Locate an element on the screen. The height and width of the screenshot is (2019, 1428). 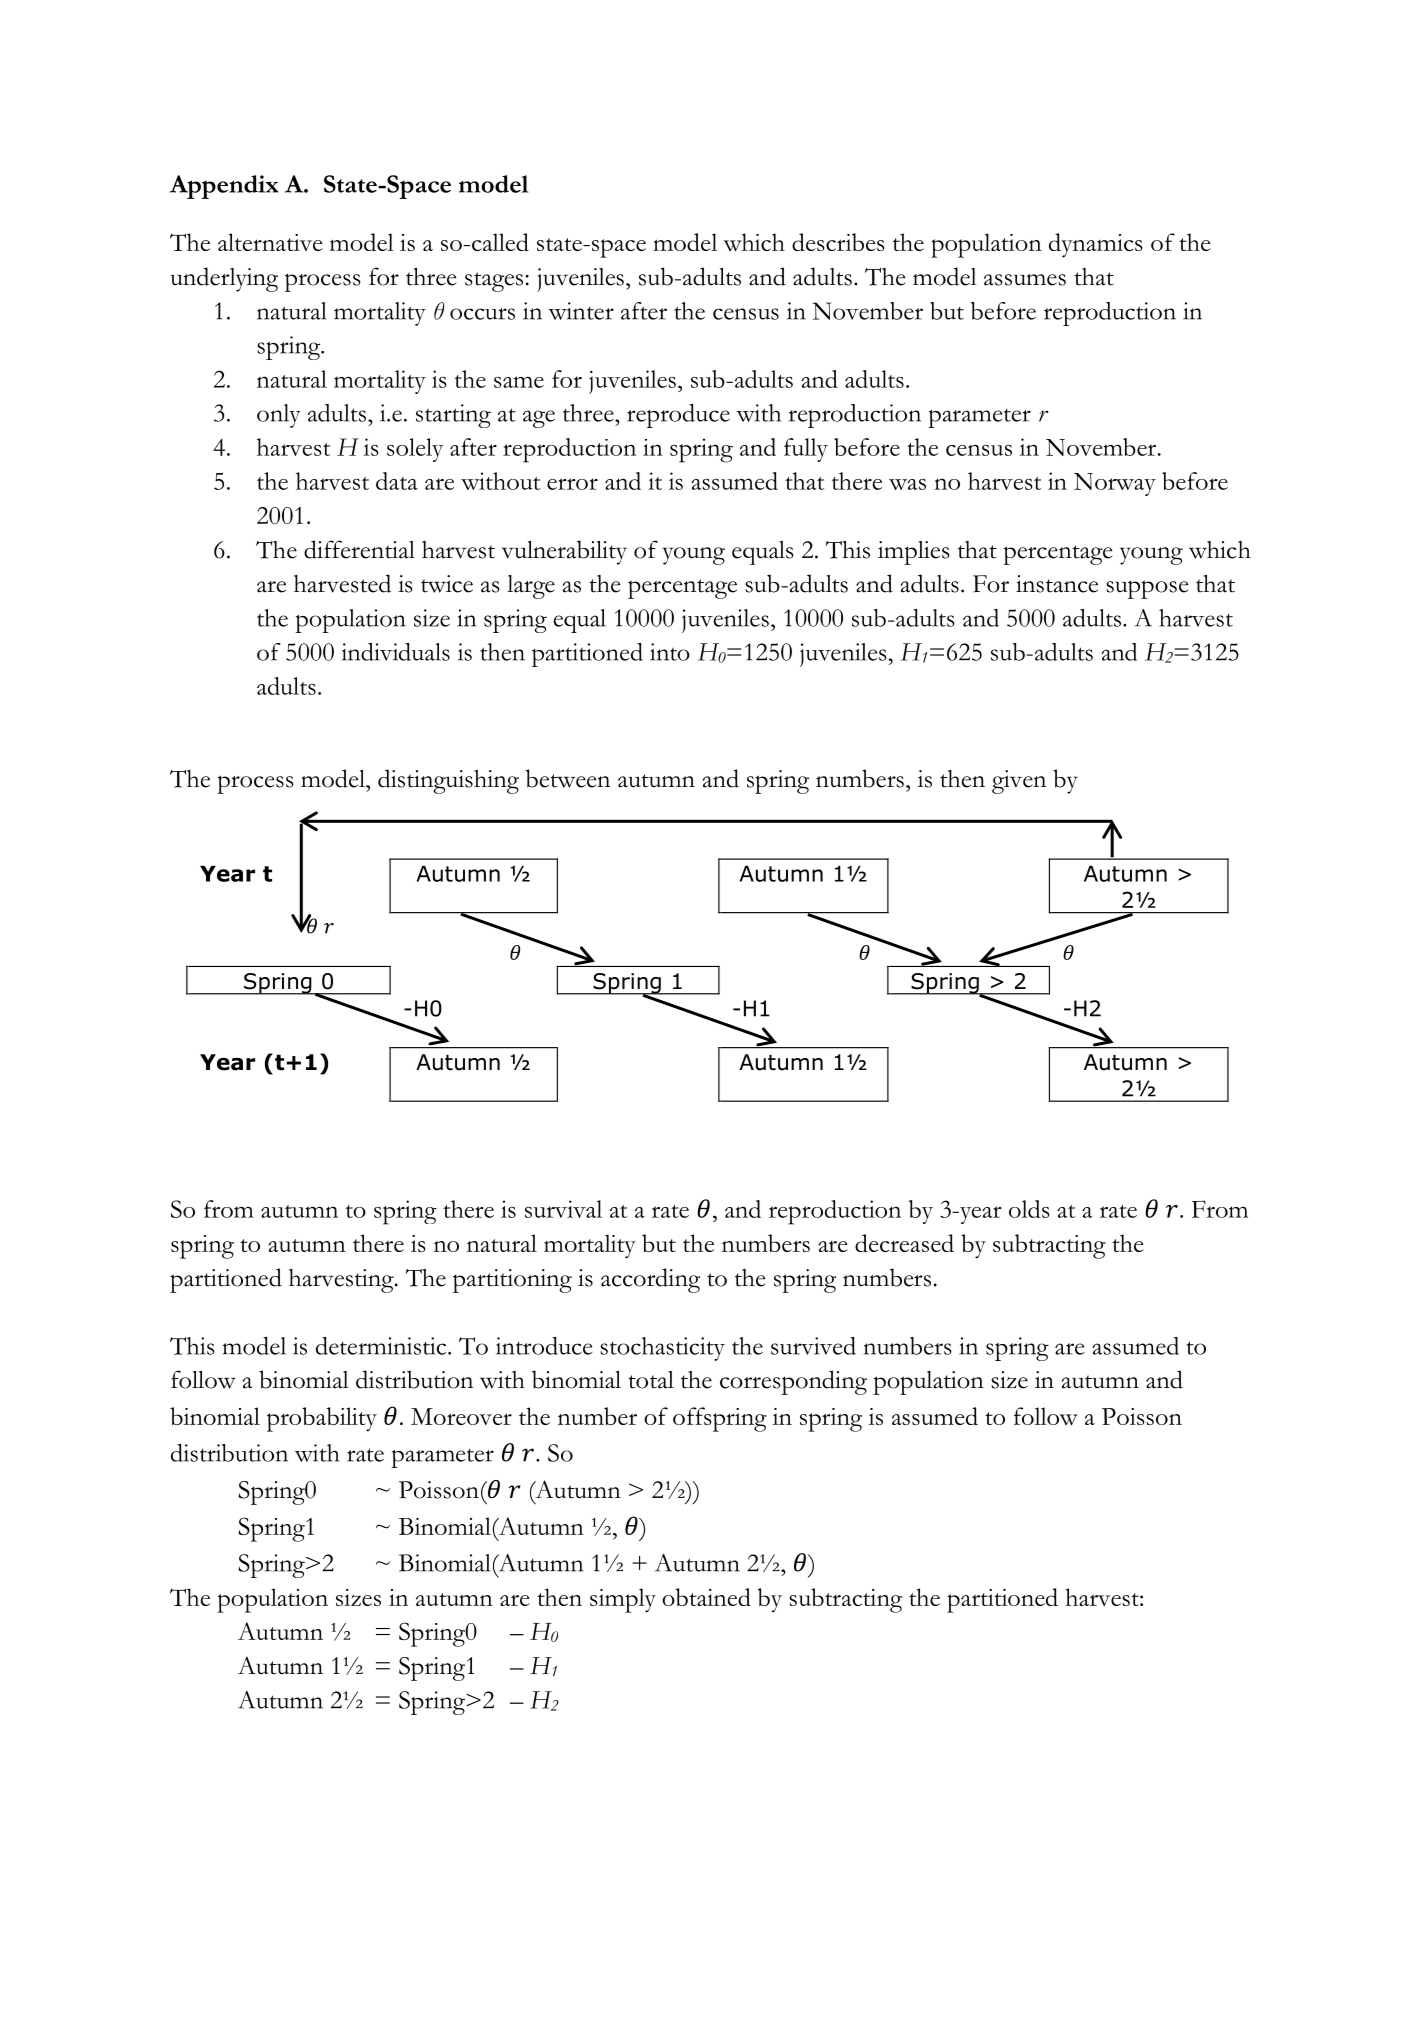
differential is located at coordinates (359, 549).
